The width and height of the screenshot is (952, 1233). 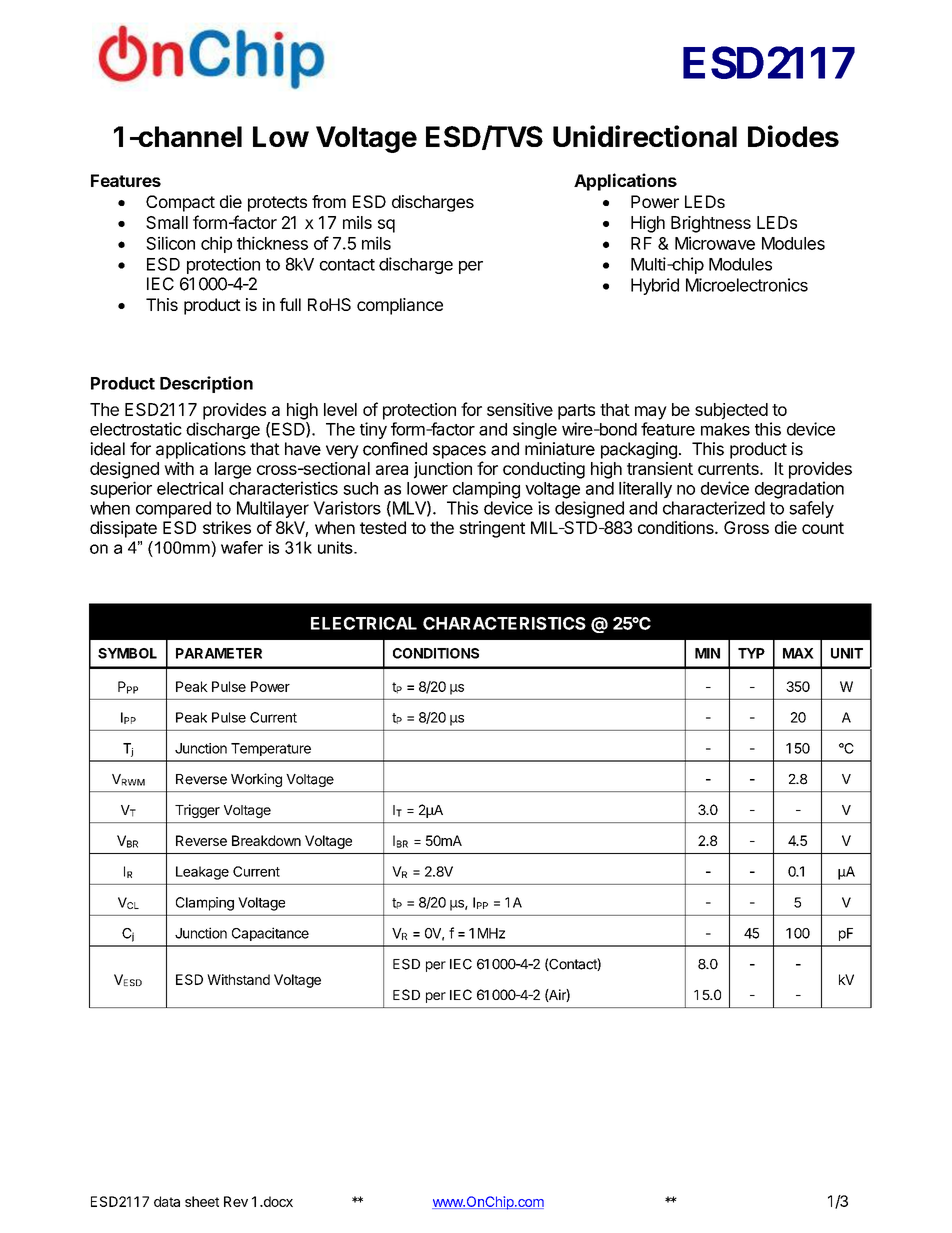 I want to click on Trigger, so click(x=197, y=811).
